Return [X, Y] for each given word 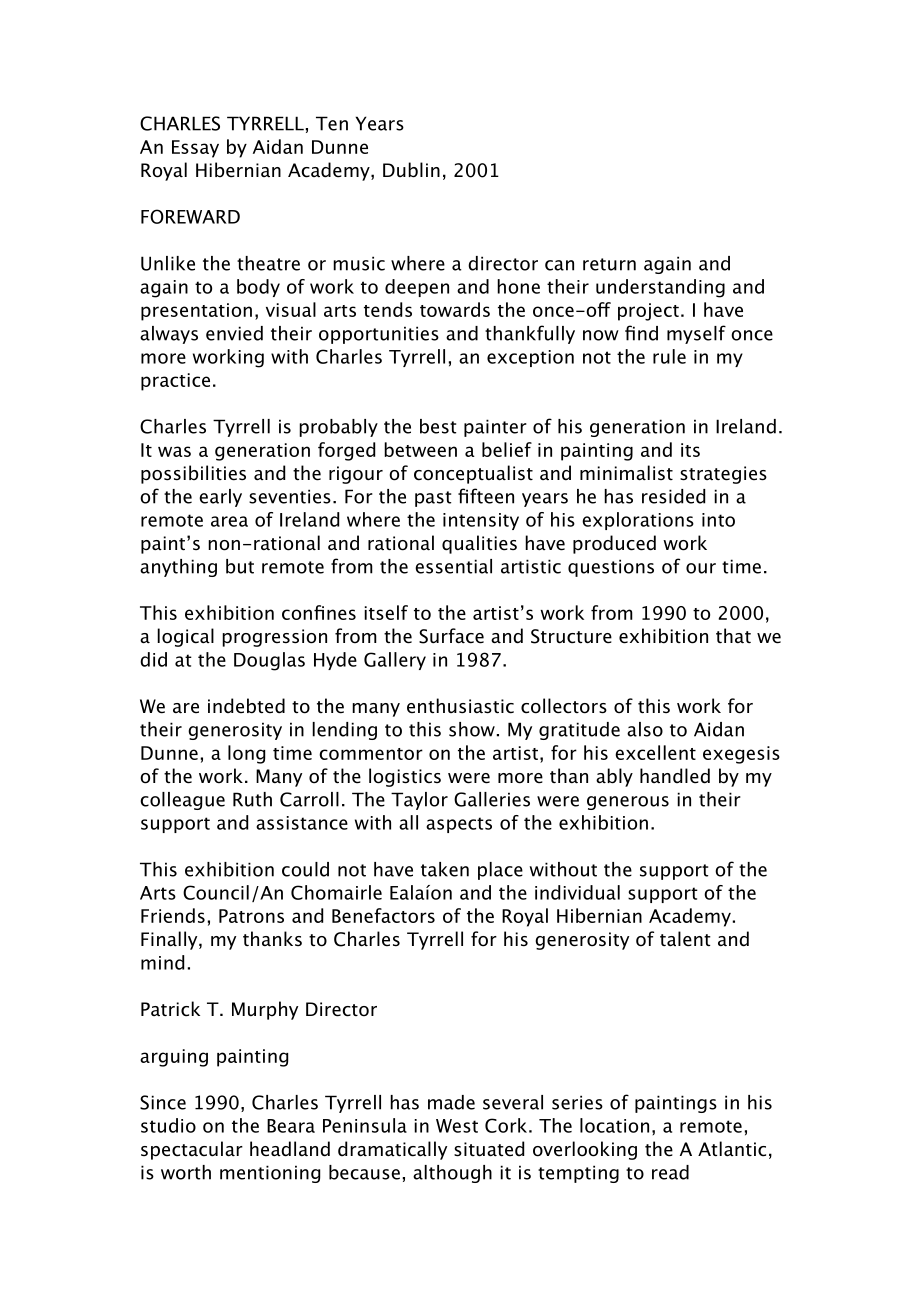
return [609, 264]
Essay [195, 149]
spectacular [192, 1150]
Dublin [411, 170]
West [457, 1126]
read [670, 1172]
